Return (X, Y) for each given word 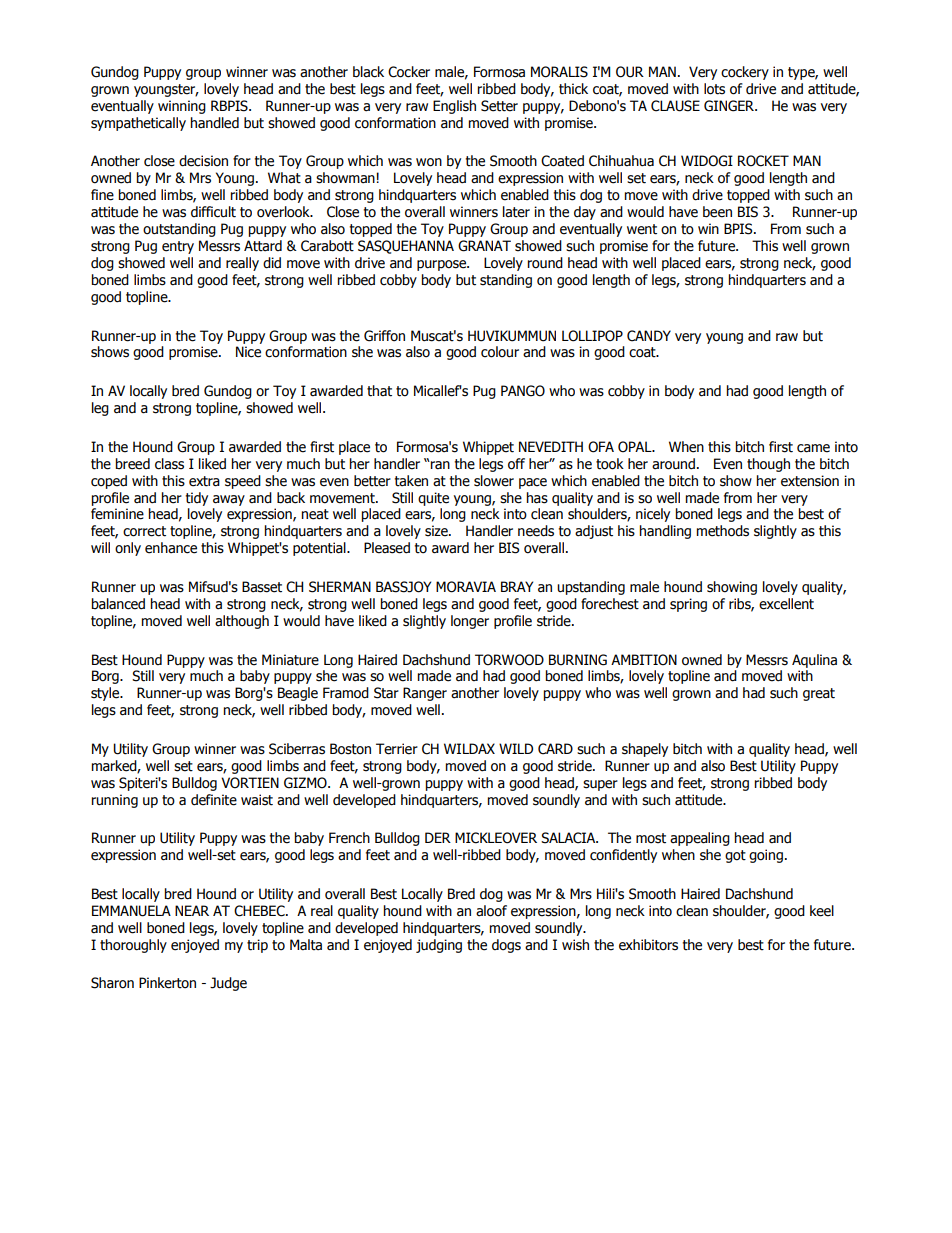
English (454, 107)
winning (182, 107)
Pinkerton (167, 983)
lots (714, 89)
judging (439, 946)
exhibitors (648, 945)
